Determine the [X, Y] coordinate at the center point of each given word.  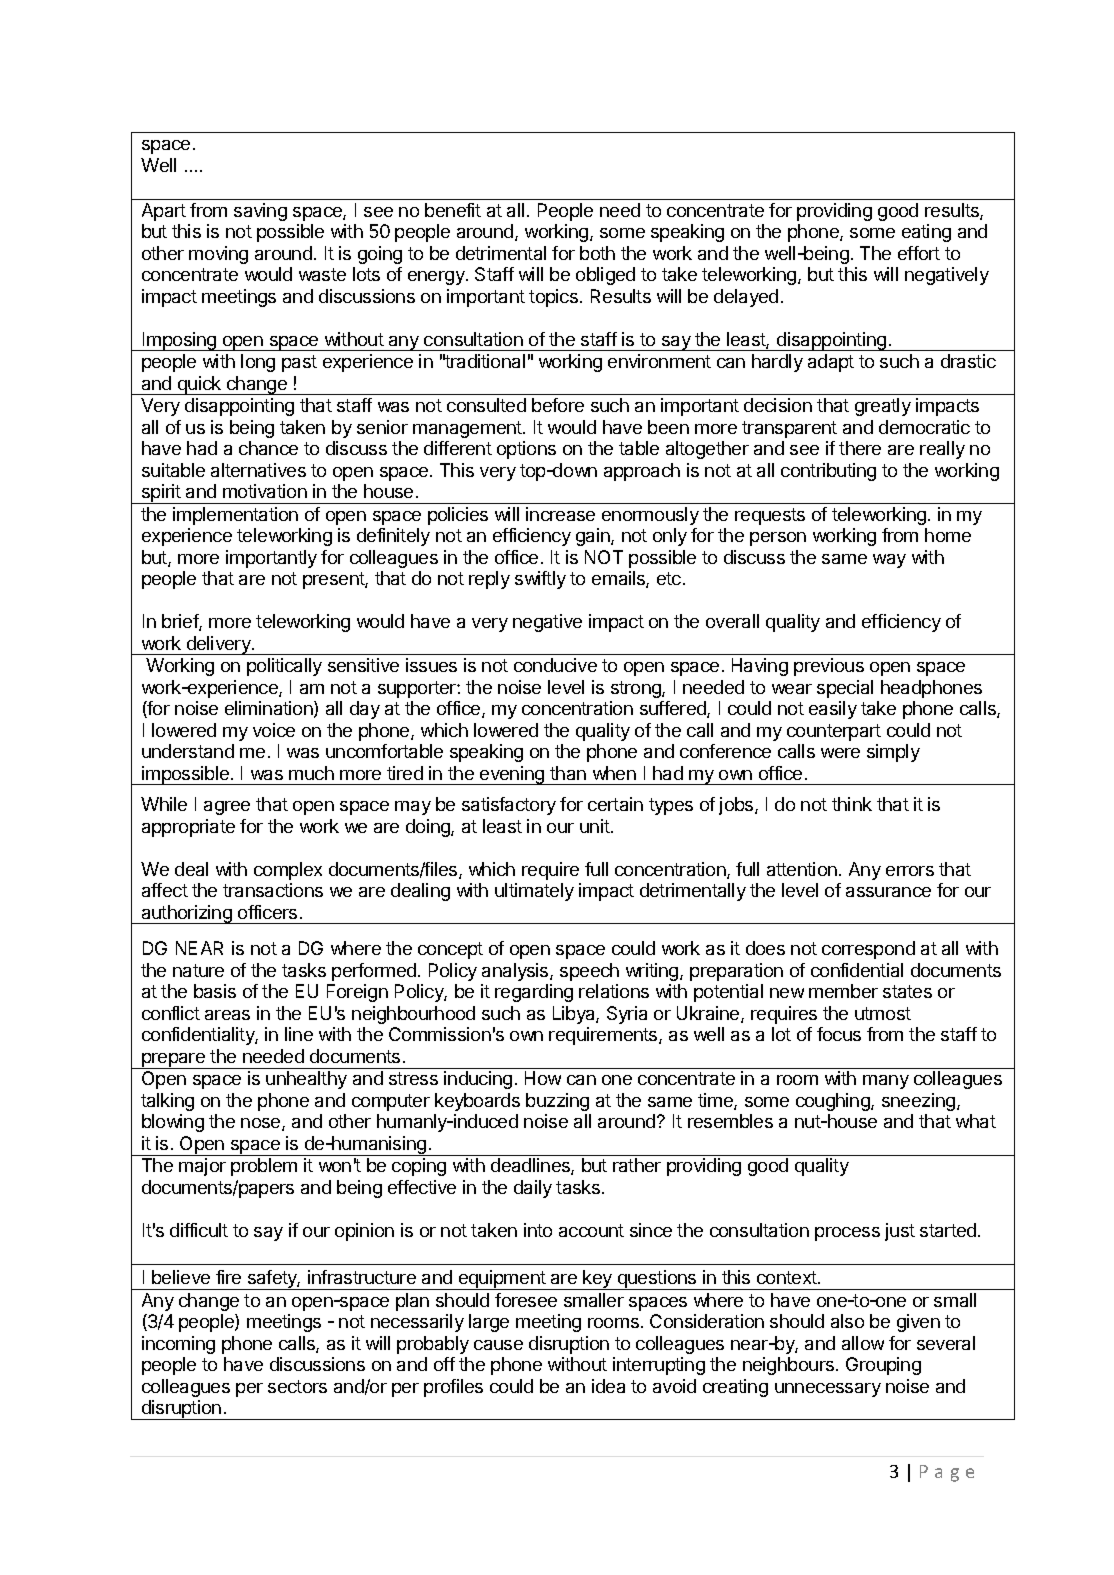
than [568, 773]
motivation [265, 491]
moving [218, 255]
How [543, 1078]
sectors [297, 1386]
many [886, 1082]
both [597, 253]
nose [262, 1124]
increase [560, 514]
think [852, 804]
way [889, 561]
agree [227, 808]
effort [919, 253]
